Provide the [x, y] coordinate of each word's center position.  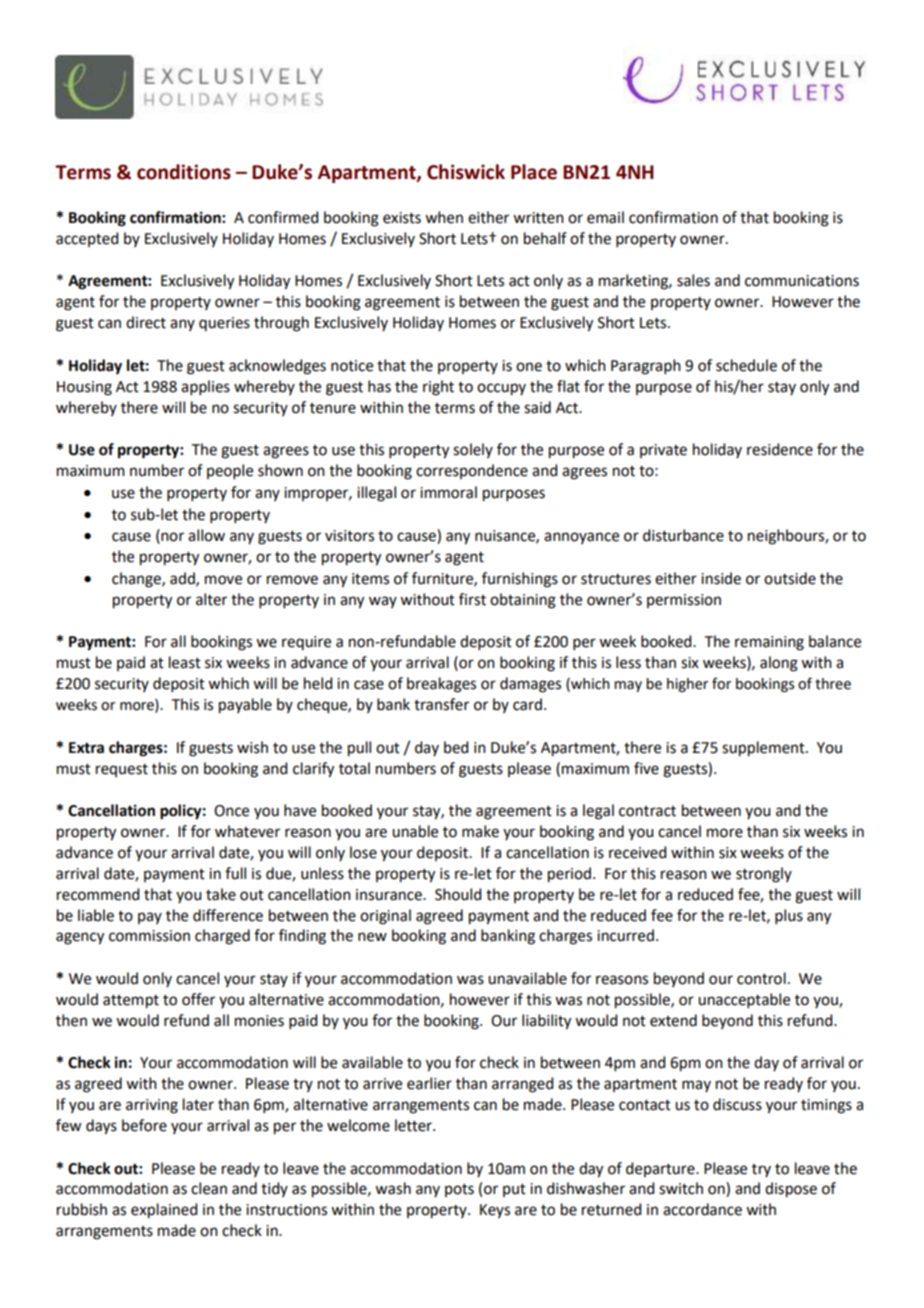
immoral [448, 492]
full [235, 873]
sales [693, 280]
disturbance [683, 535]
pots [459, 1190]
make [480, 831]
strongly [764, 875]
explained [164, 1211]
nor [171, 538]
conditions [184, 172]
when [444, 217]
